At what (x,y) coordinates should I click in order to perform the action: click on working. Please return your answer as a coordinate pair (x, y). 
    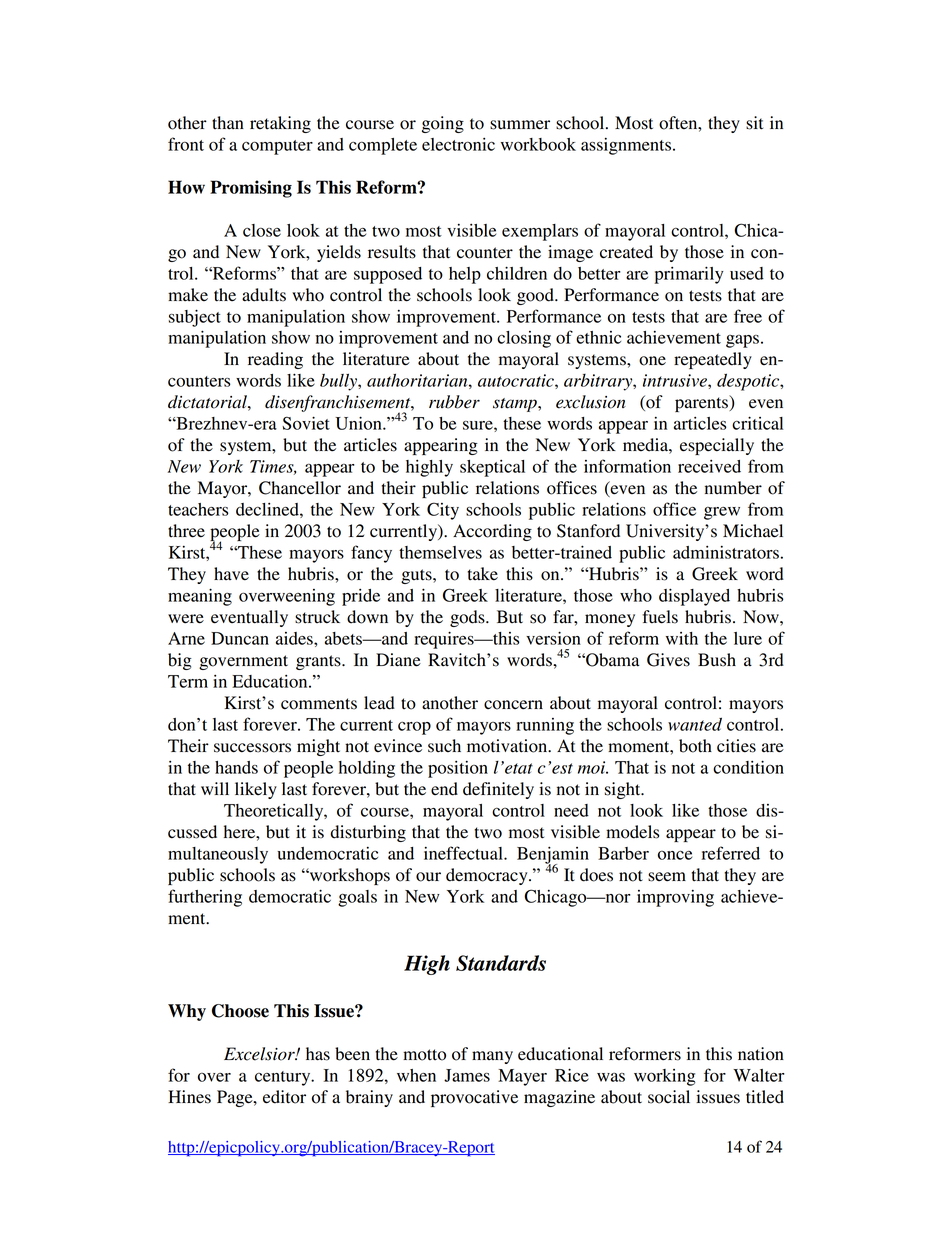
    Looking at the image, I should click on (665, 1077).
